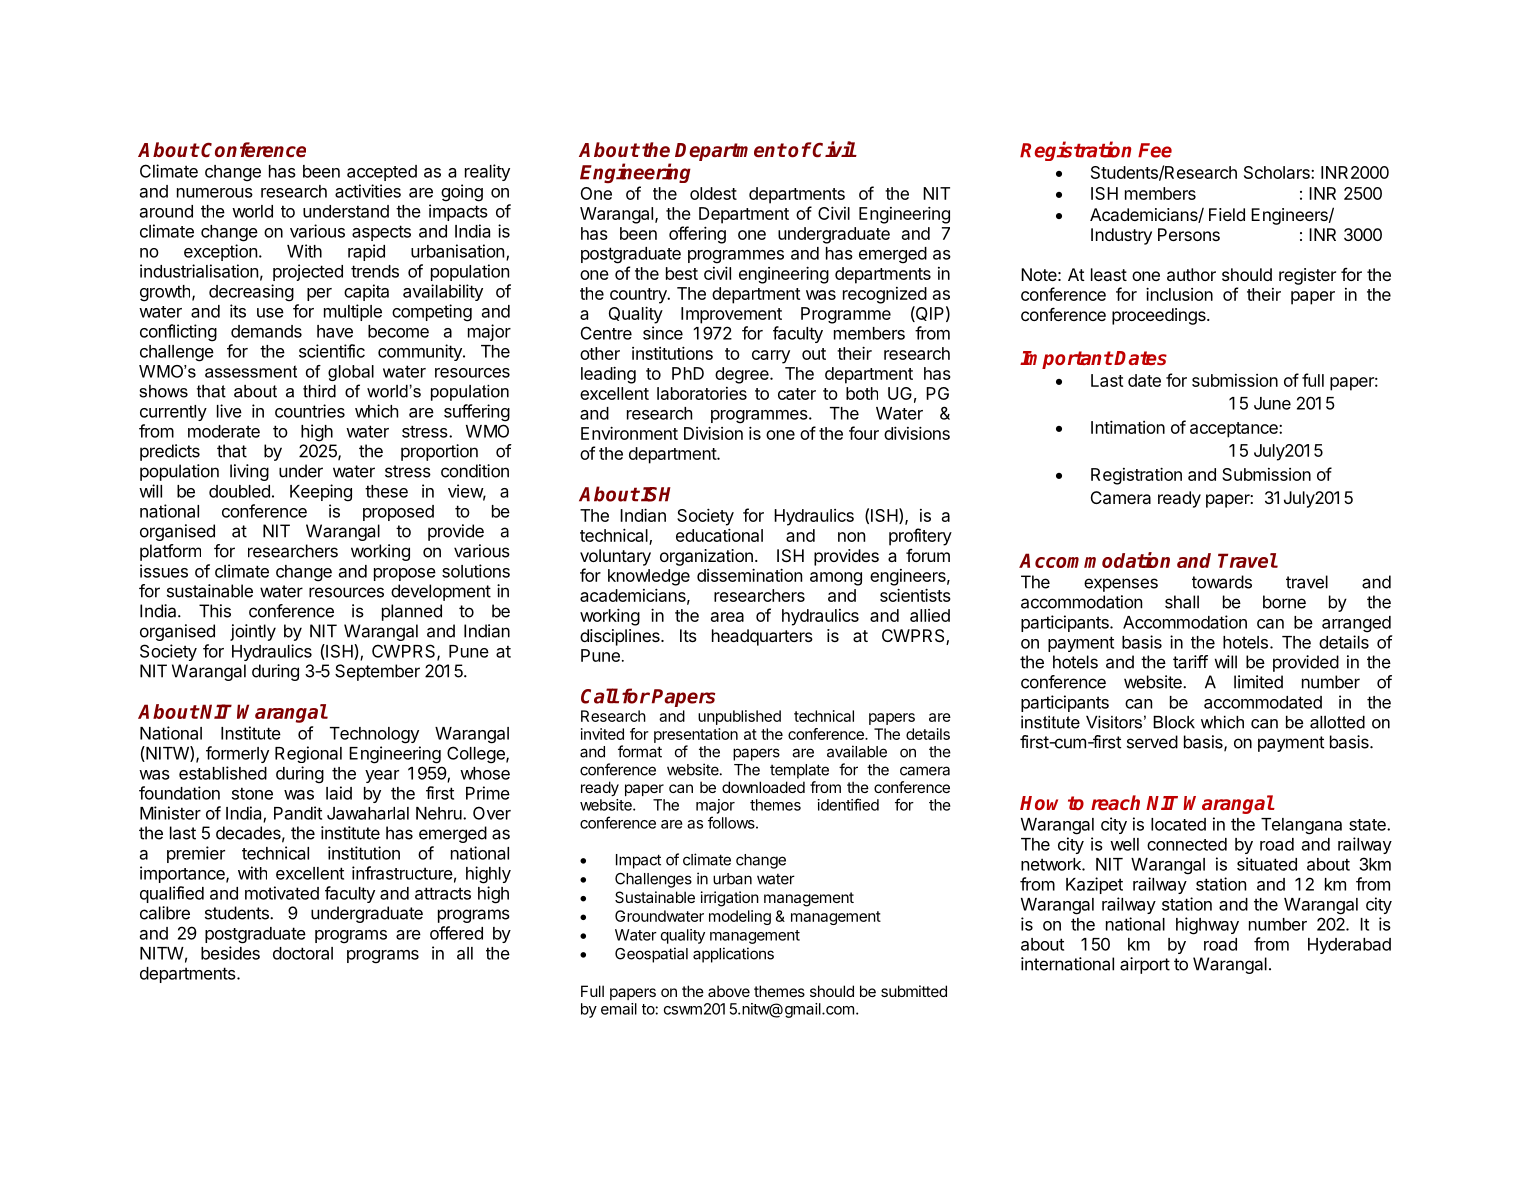  What do you see at coordinates (713, 193) in the page?
I see `oldest` at bounding box center [713, 193].
